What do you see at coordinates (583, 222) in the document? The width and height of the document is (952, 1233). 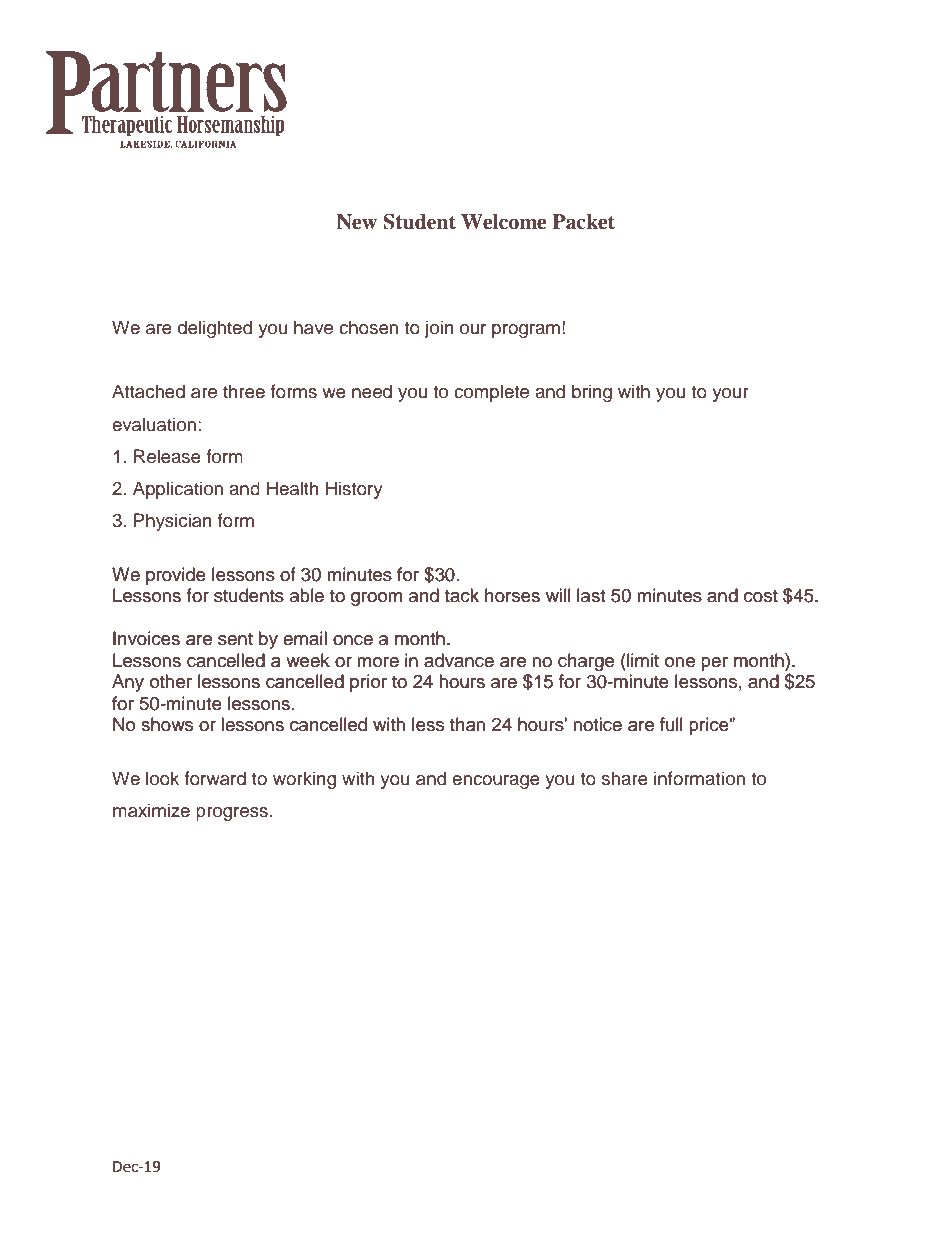 I see `Packet` at bounding box center [583, 222].
